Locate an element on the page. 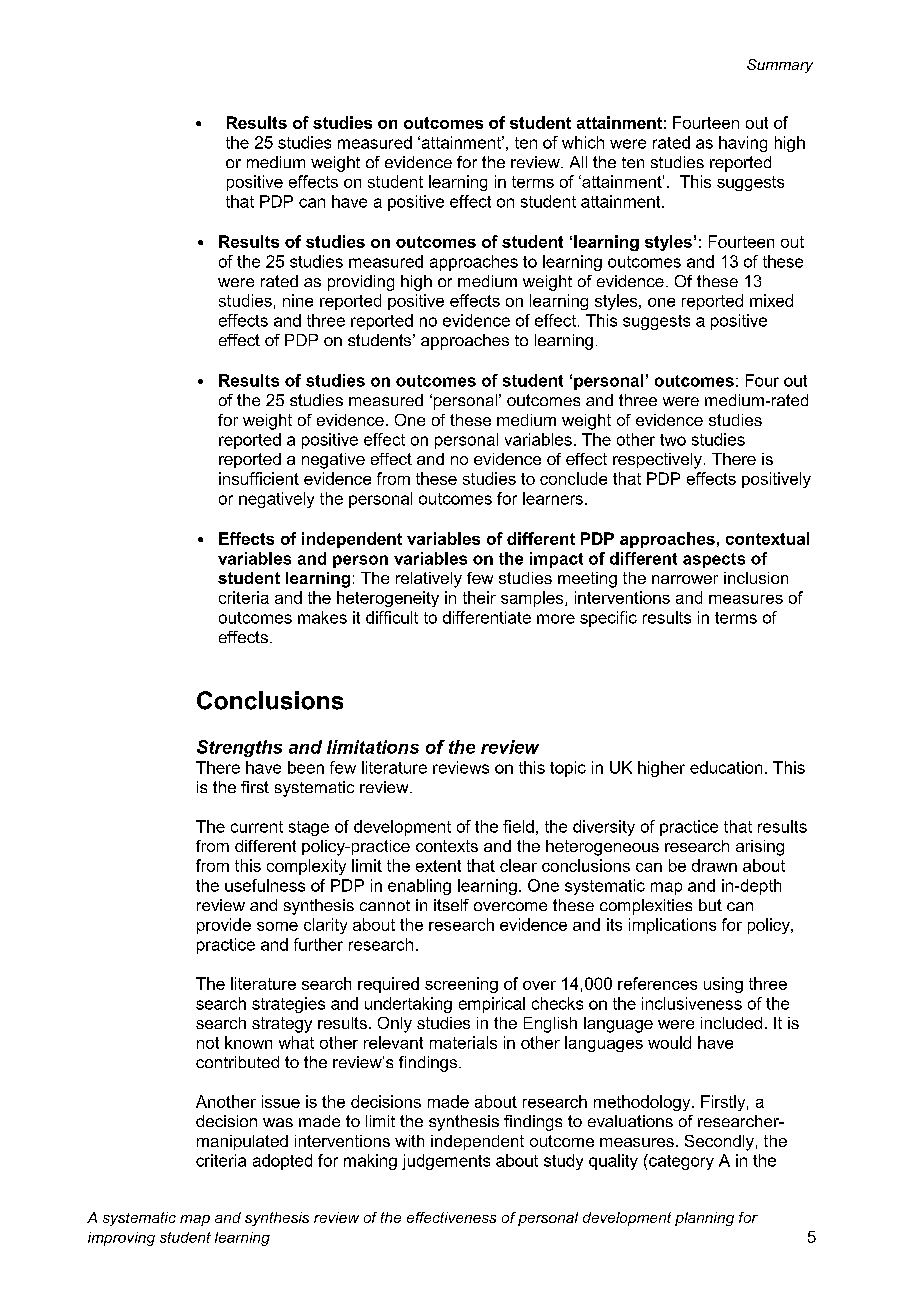 Image resolution: width=924 pixels, height=1308 pixels. providing is located at coordinates (361, 283).
